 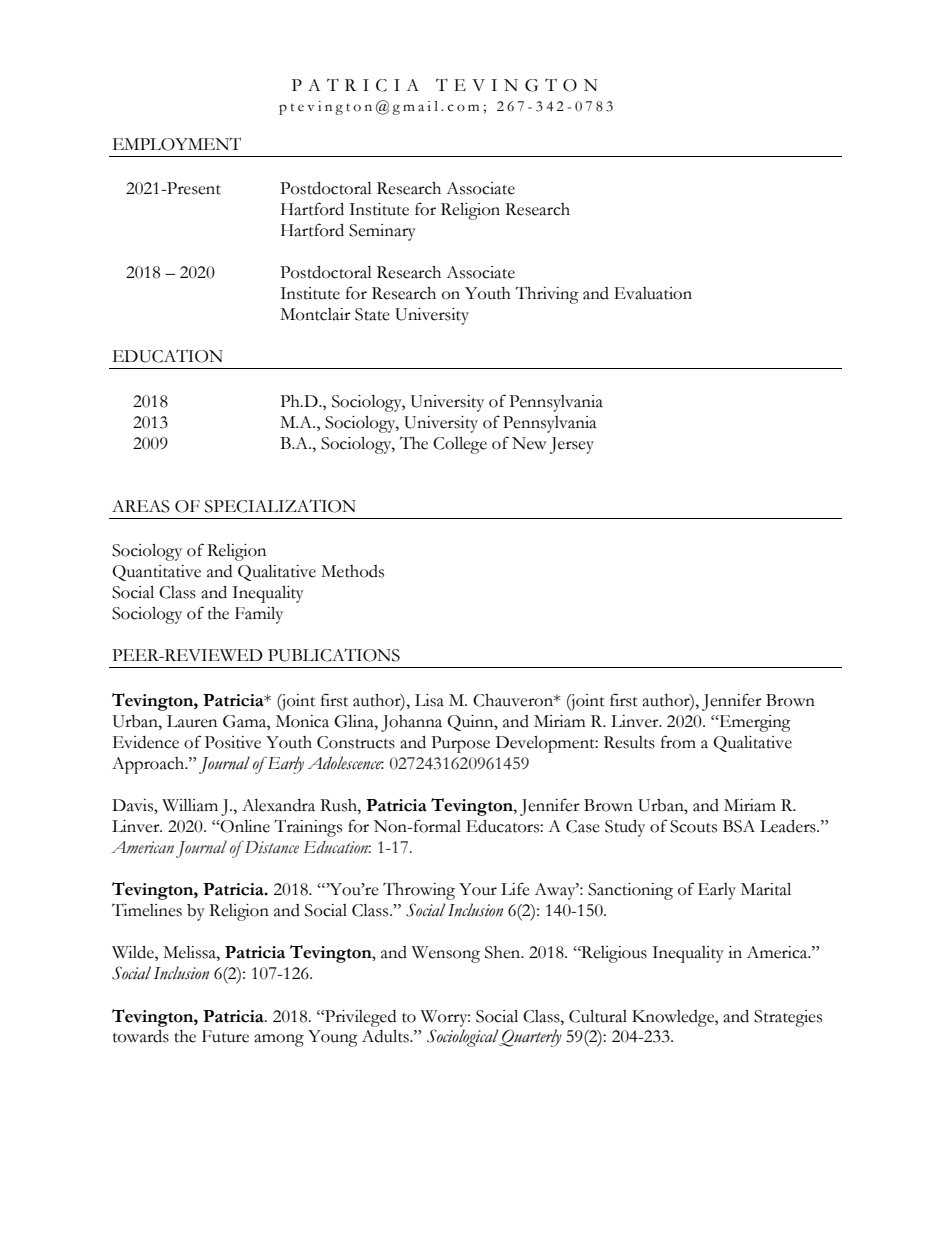 I want to click on Lauren, so click(x=192, y=721).
